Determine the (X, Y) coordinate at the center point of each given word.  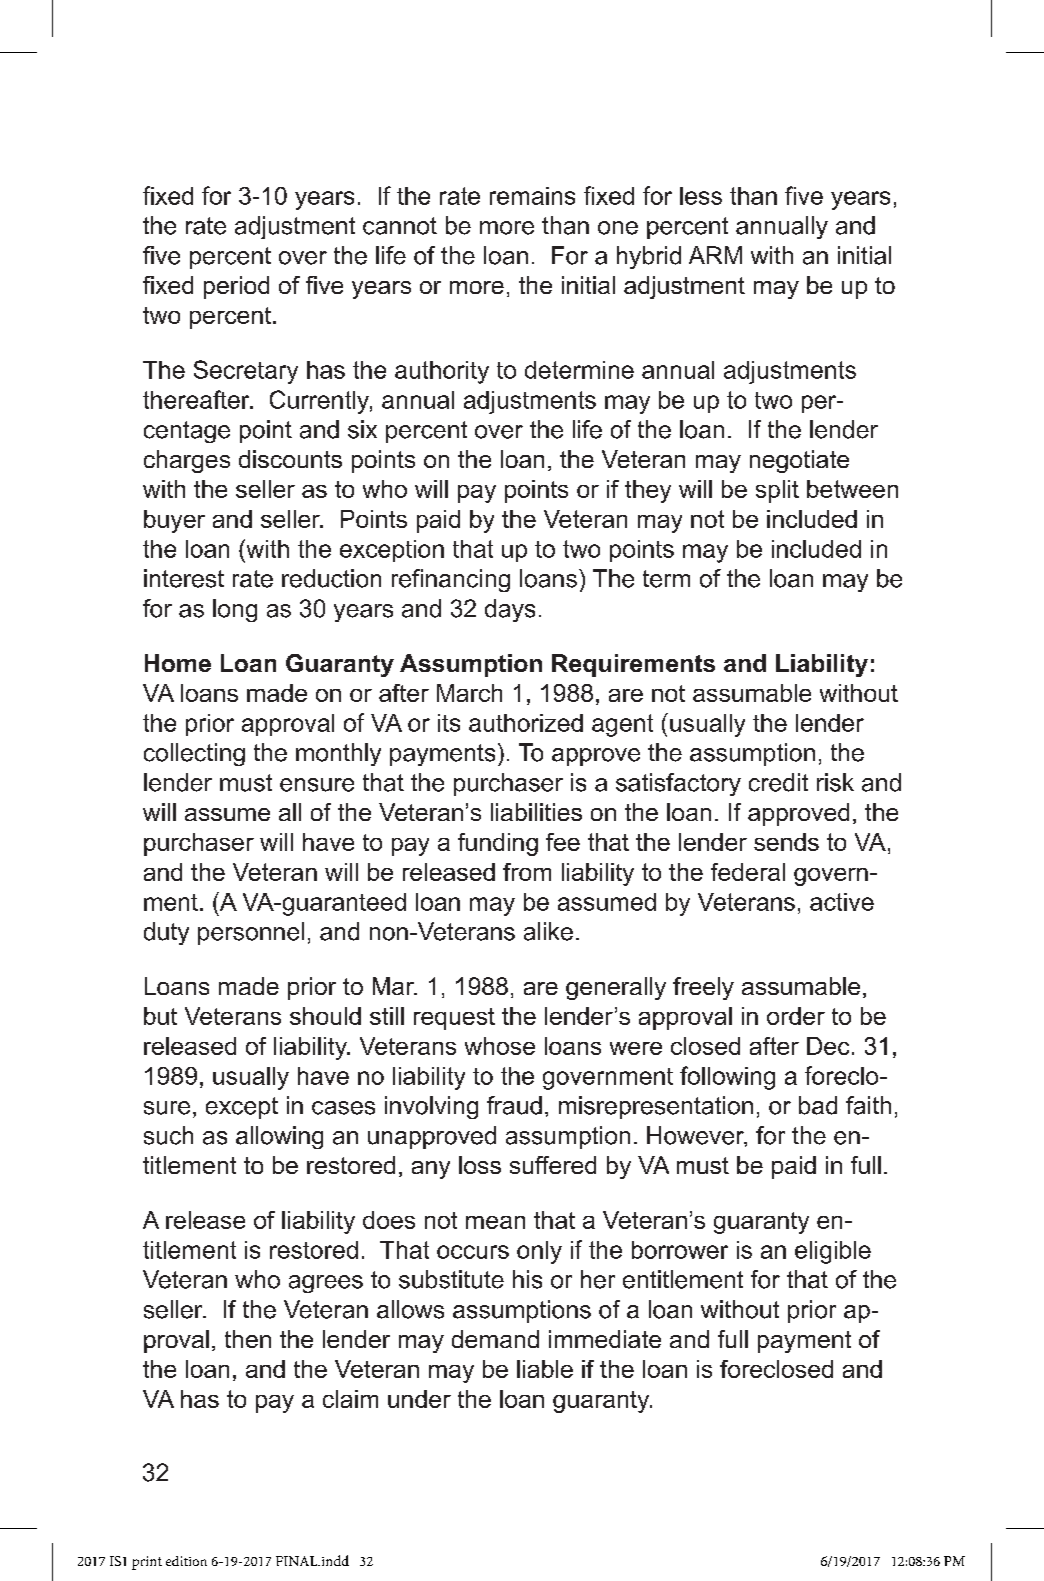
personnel (251, 933)
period (236, 287)
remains (532, 196)
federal (748, 872)
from (527, 872)
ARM (715, 255)
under (419, 1399)
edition (186, 1561)
